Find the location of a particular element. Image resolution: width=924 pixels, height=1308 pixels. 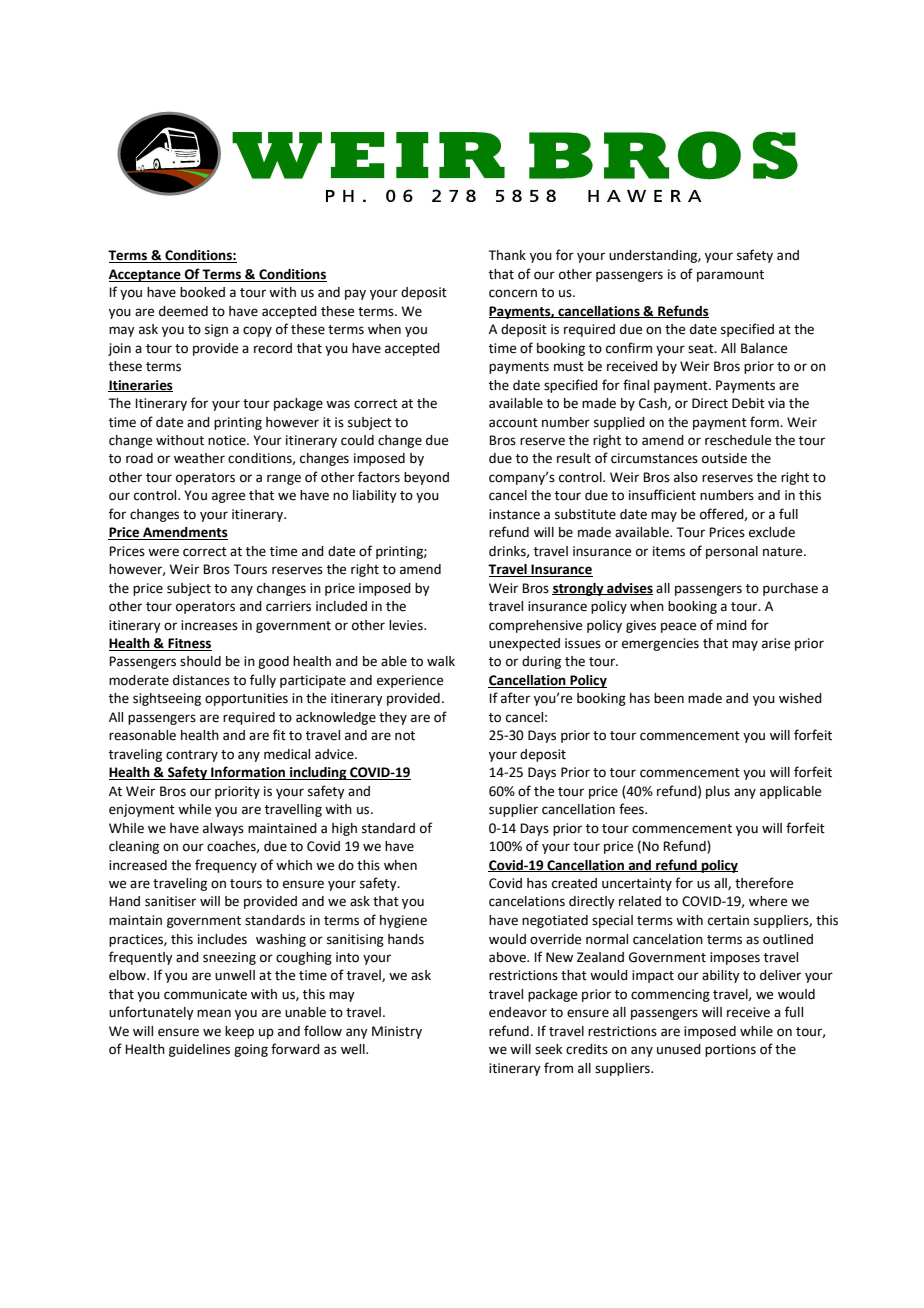

concern is located at coordinates (513, 293).
